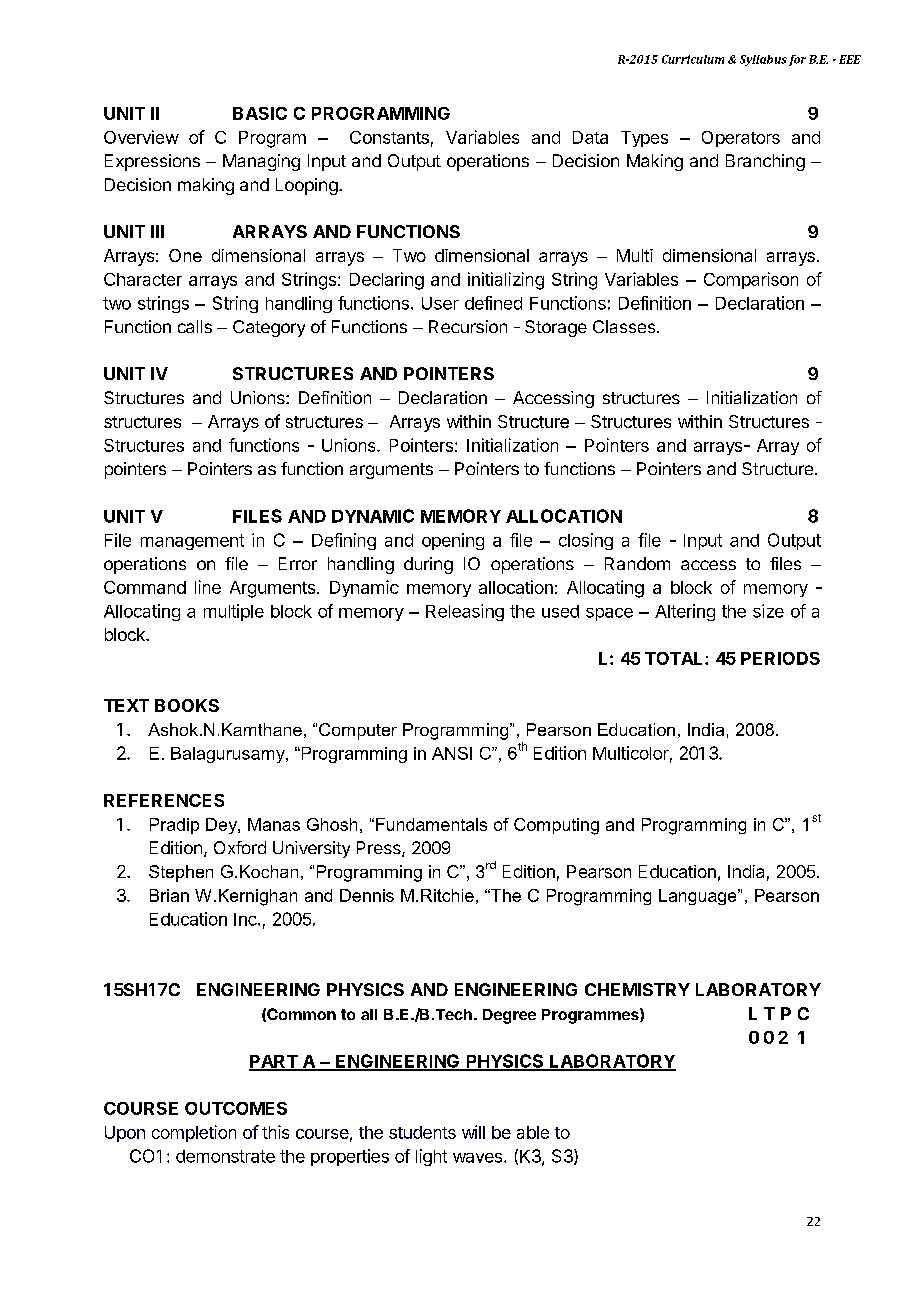 The height and width of the image is (1305, 924). I want to click on completion, so click(194, 1133).
